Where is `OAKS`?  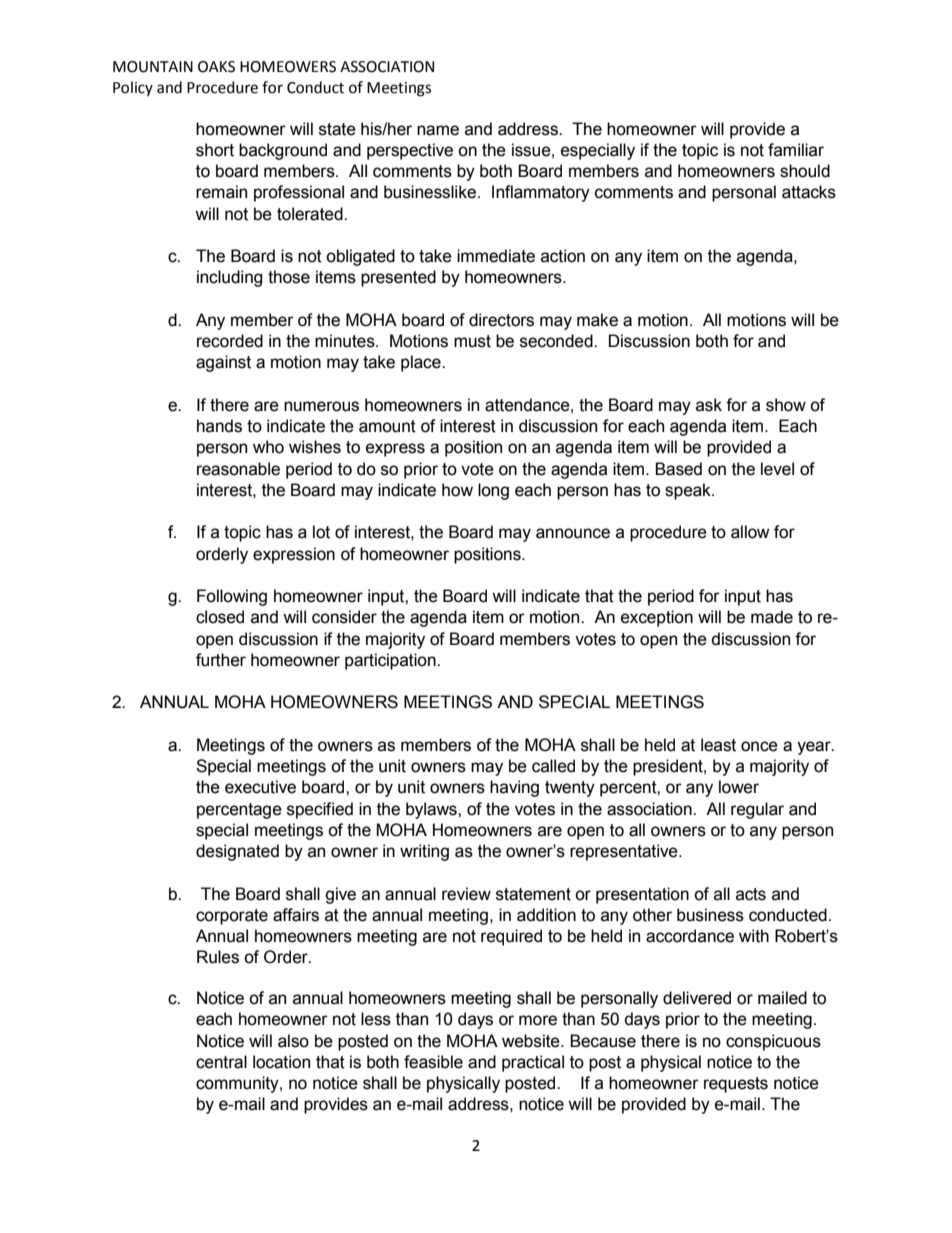 OAKS is located at coordinates (216, 67).
